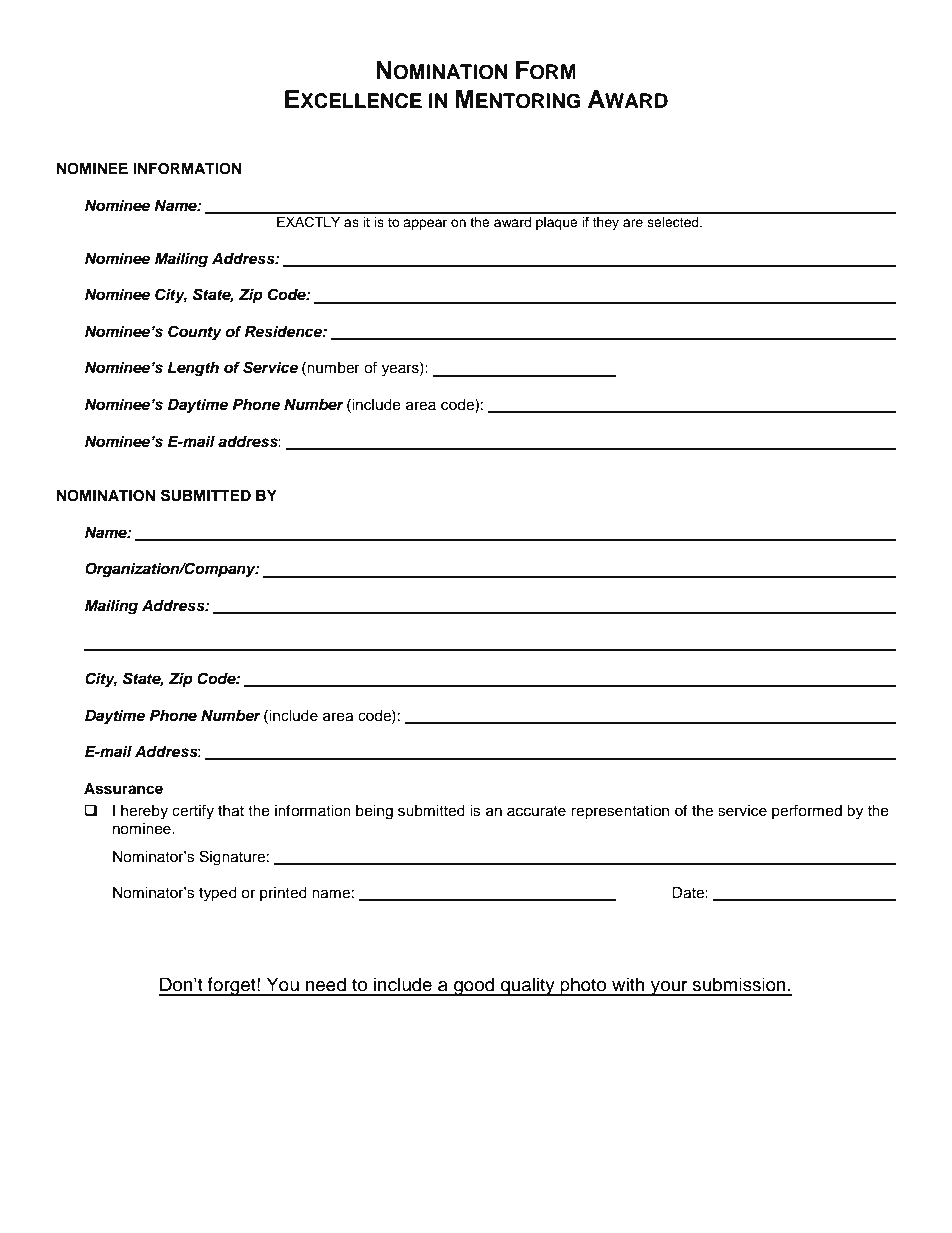 The height and width of the image is (1233, 952). Describe the element at coordinates (474, 986) in the image. I see `good` at that location.
